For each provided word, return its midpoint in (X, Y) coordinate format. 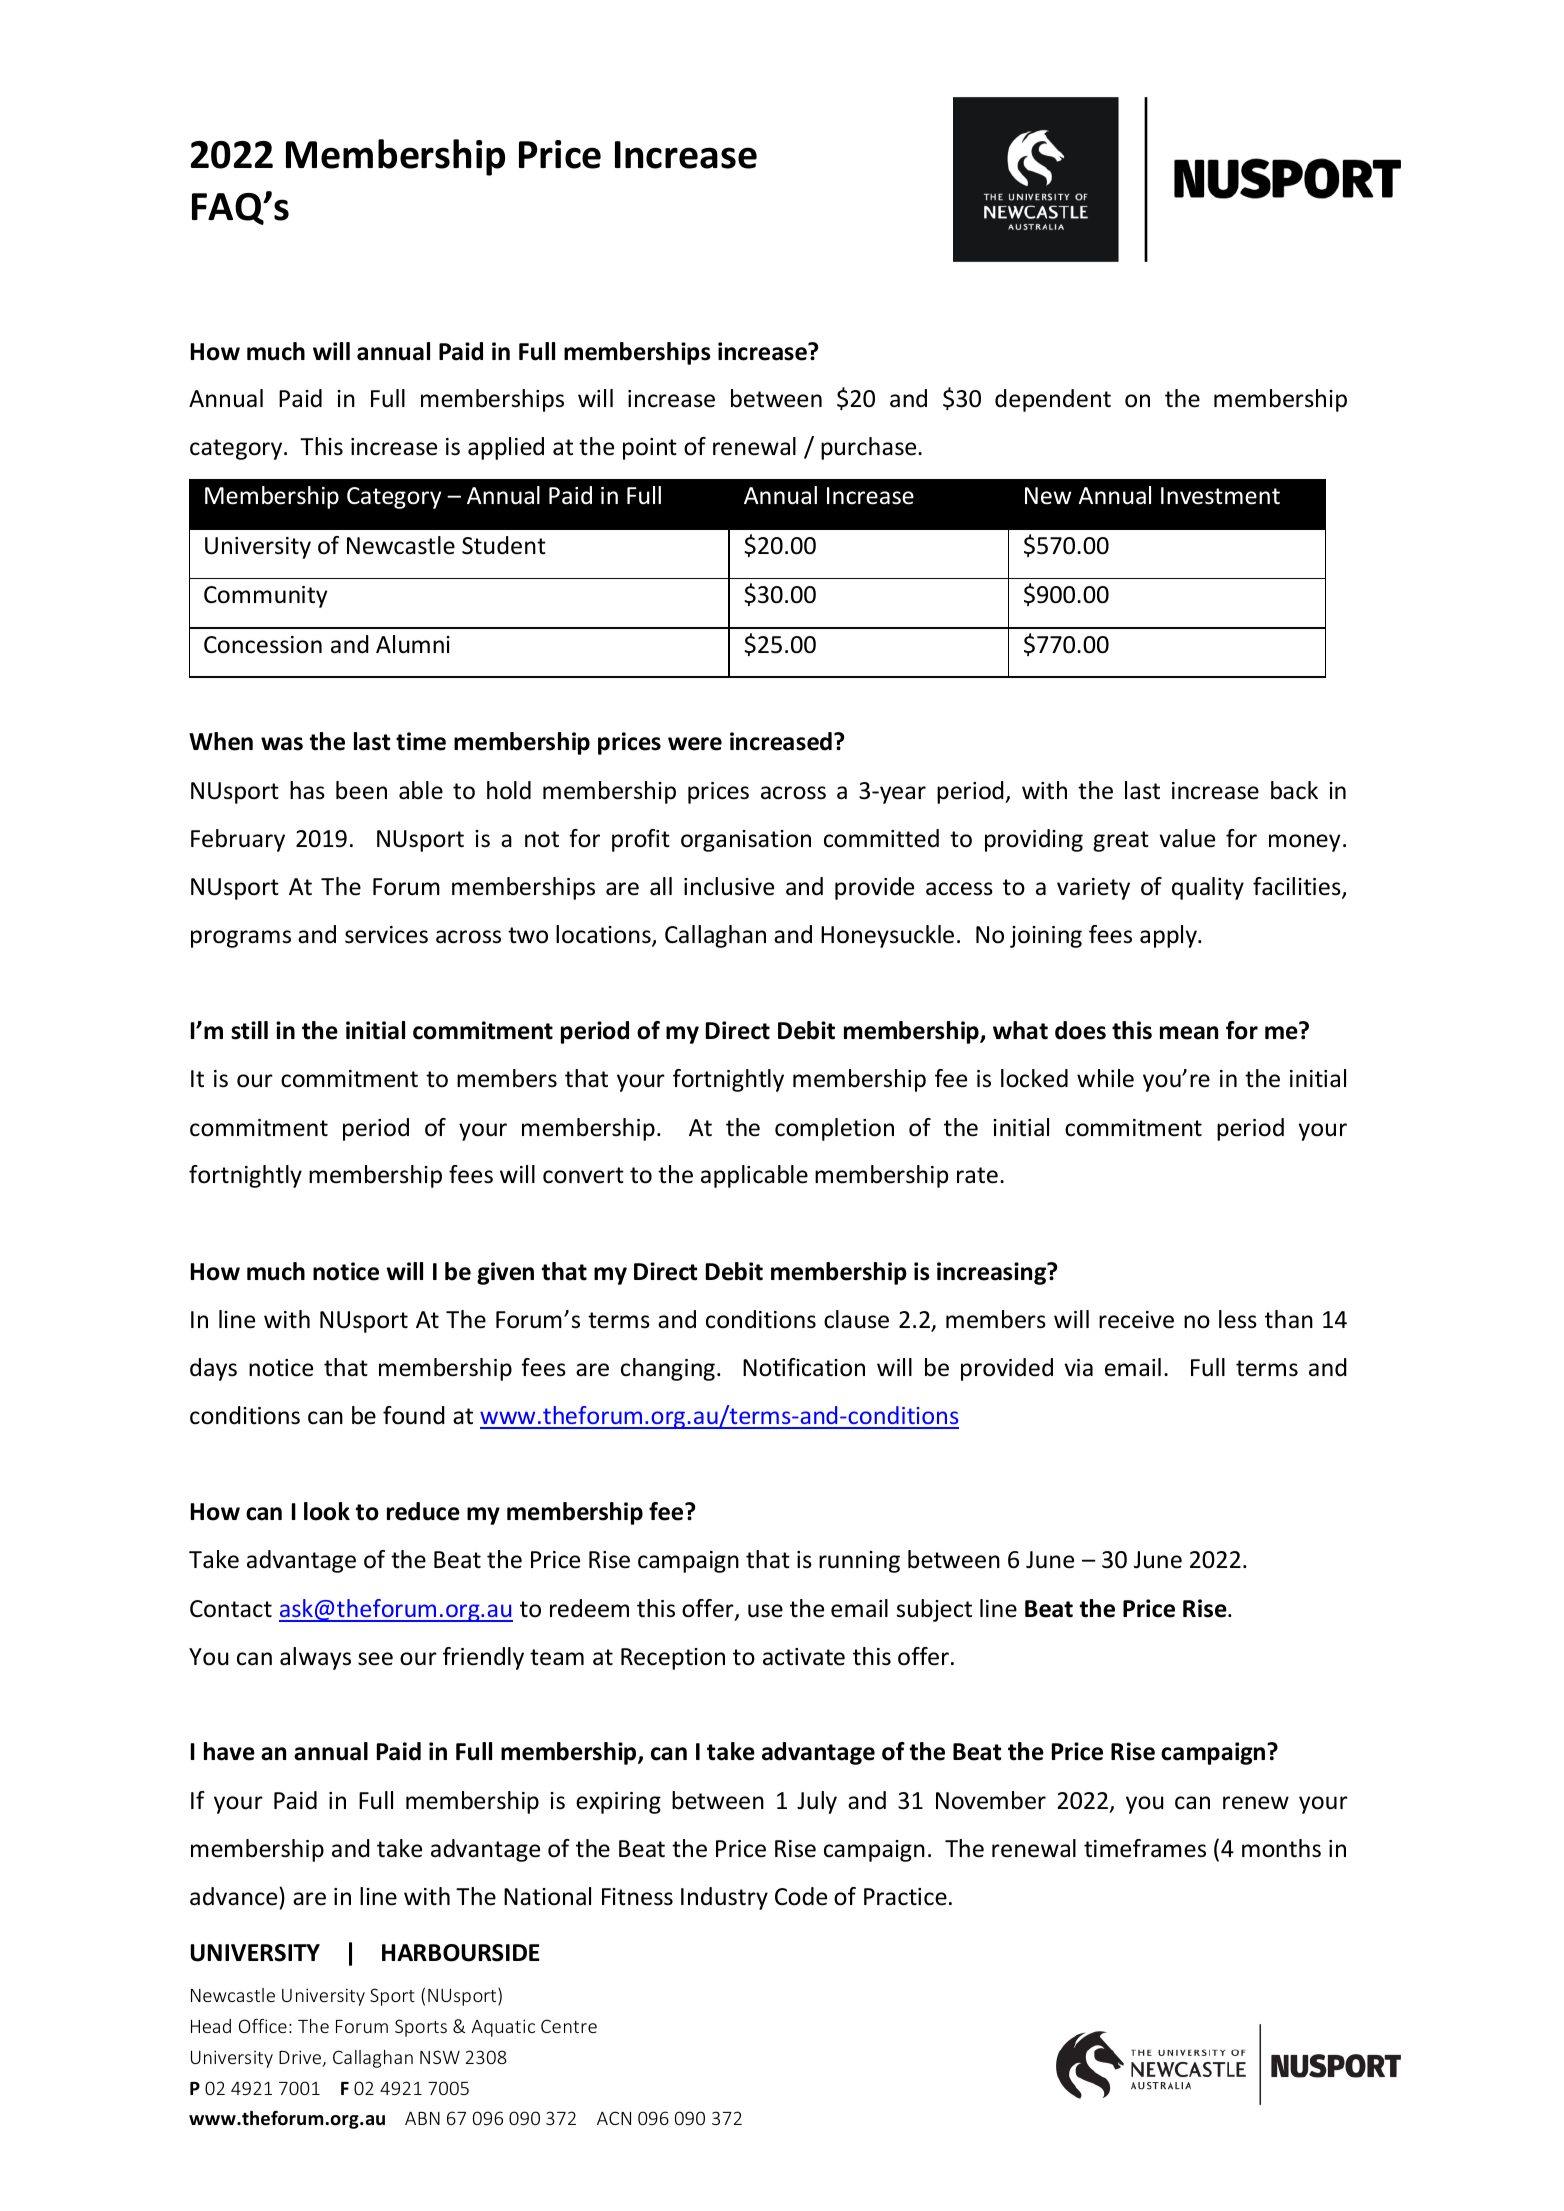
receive (1136, 1320)
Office (263, 2026)
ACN (614, 2118)
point (650, 449)
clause (856, 1319)
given (505, 1273)
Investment (1220, 496)
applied (506, 448)
